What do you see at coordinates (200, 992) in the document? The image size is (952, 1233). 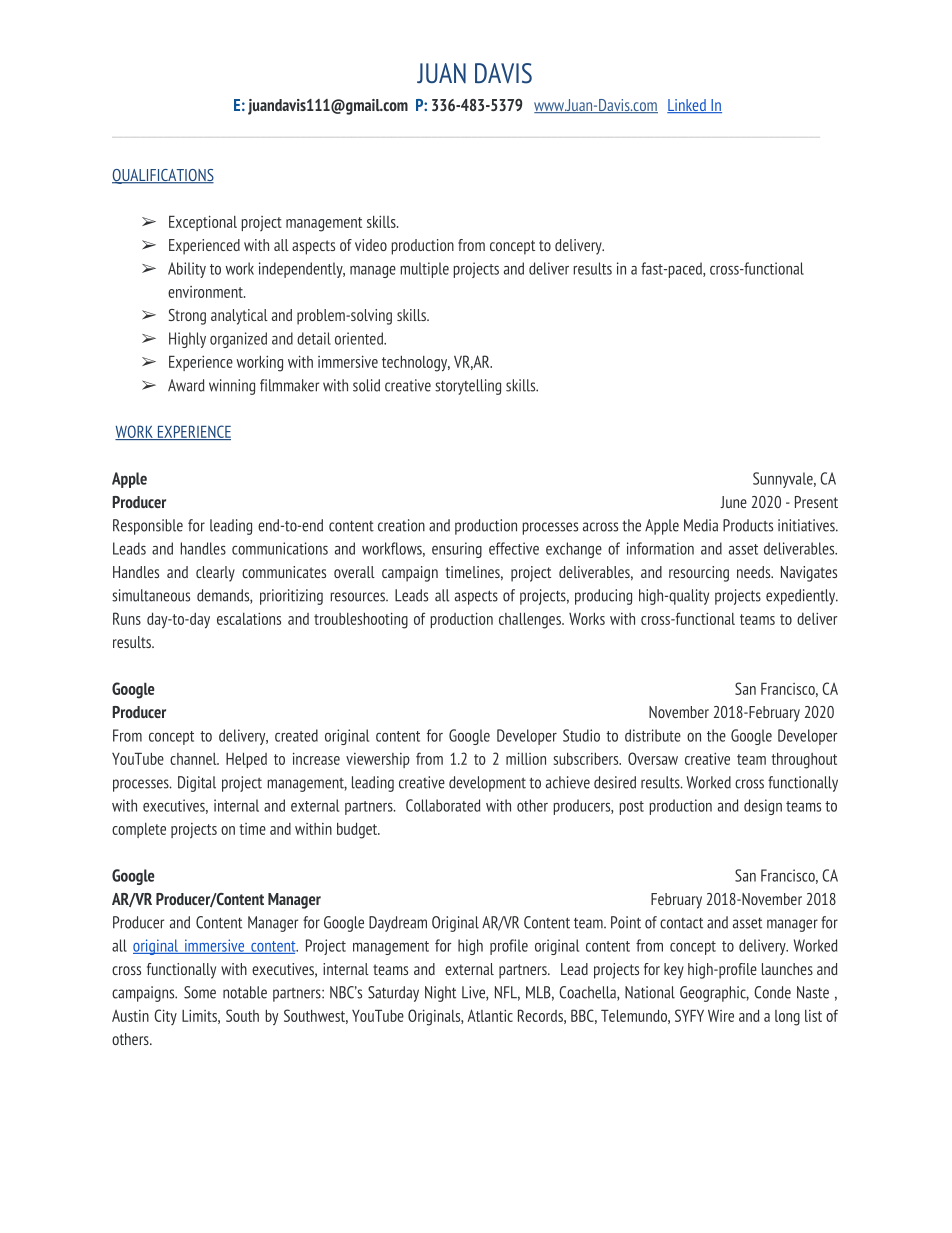 I see `Some` at bounding box center [200, 992].
